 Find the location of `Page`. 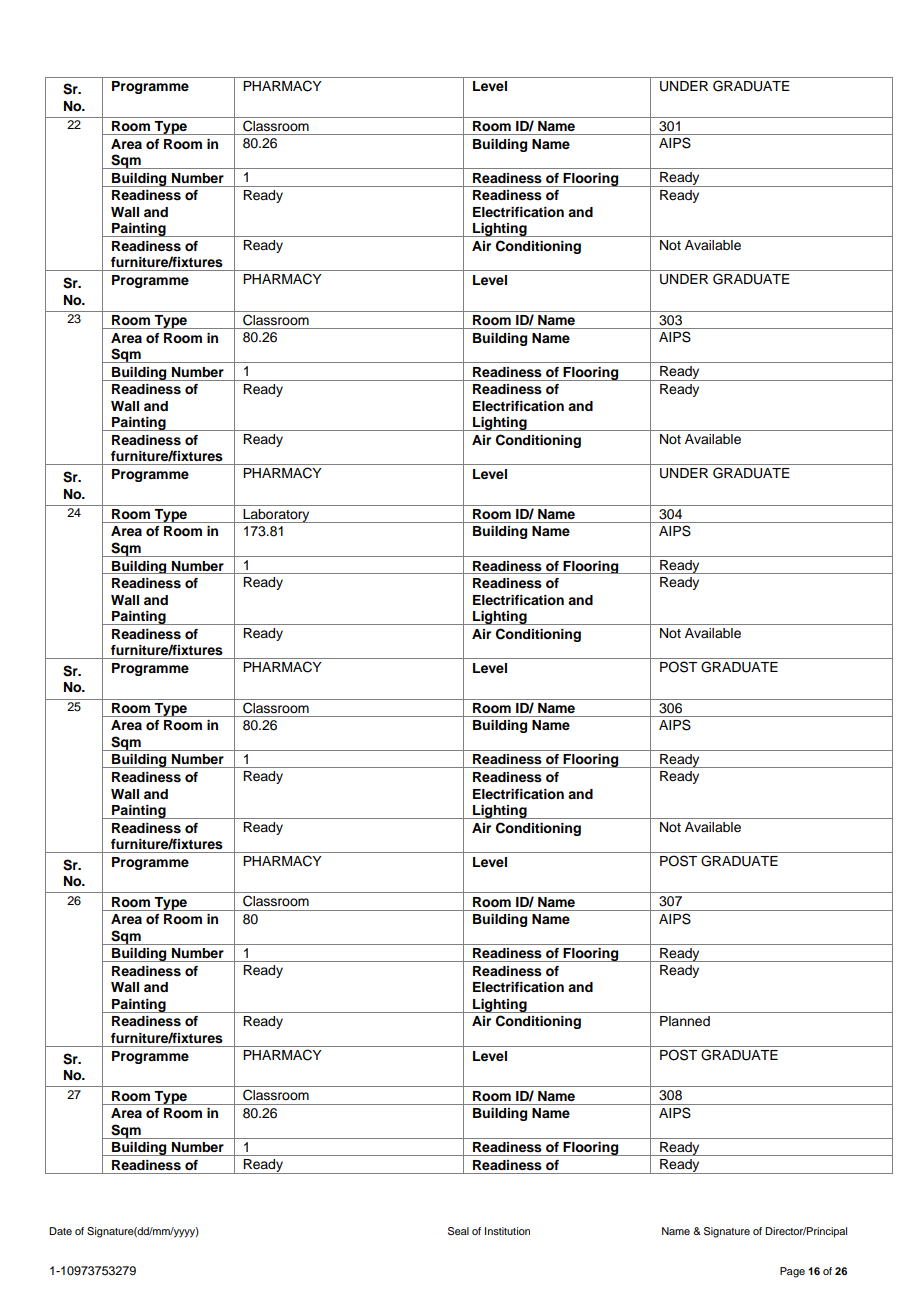

Page is located at coordinates (792, 1272).
